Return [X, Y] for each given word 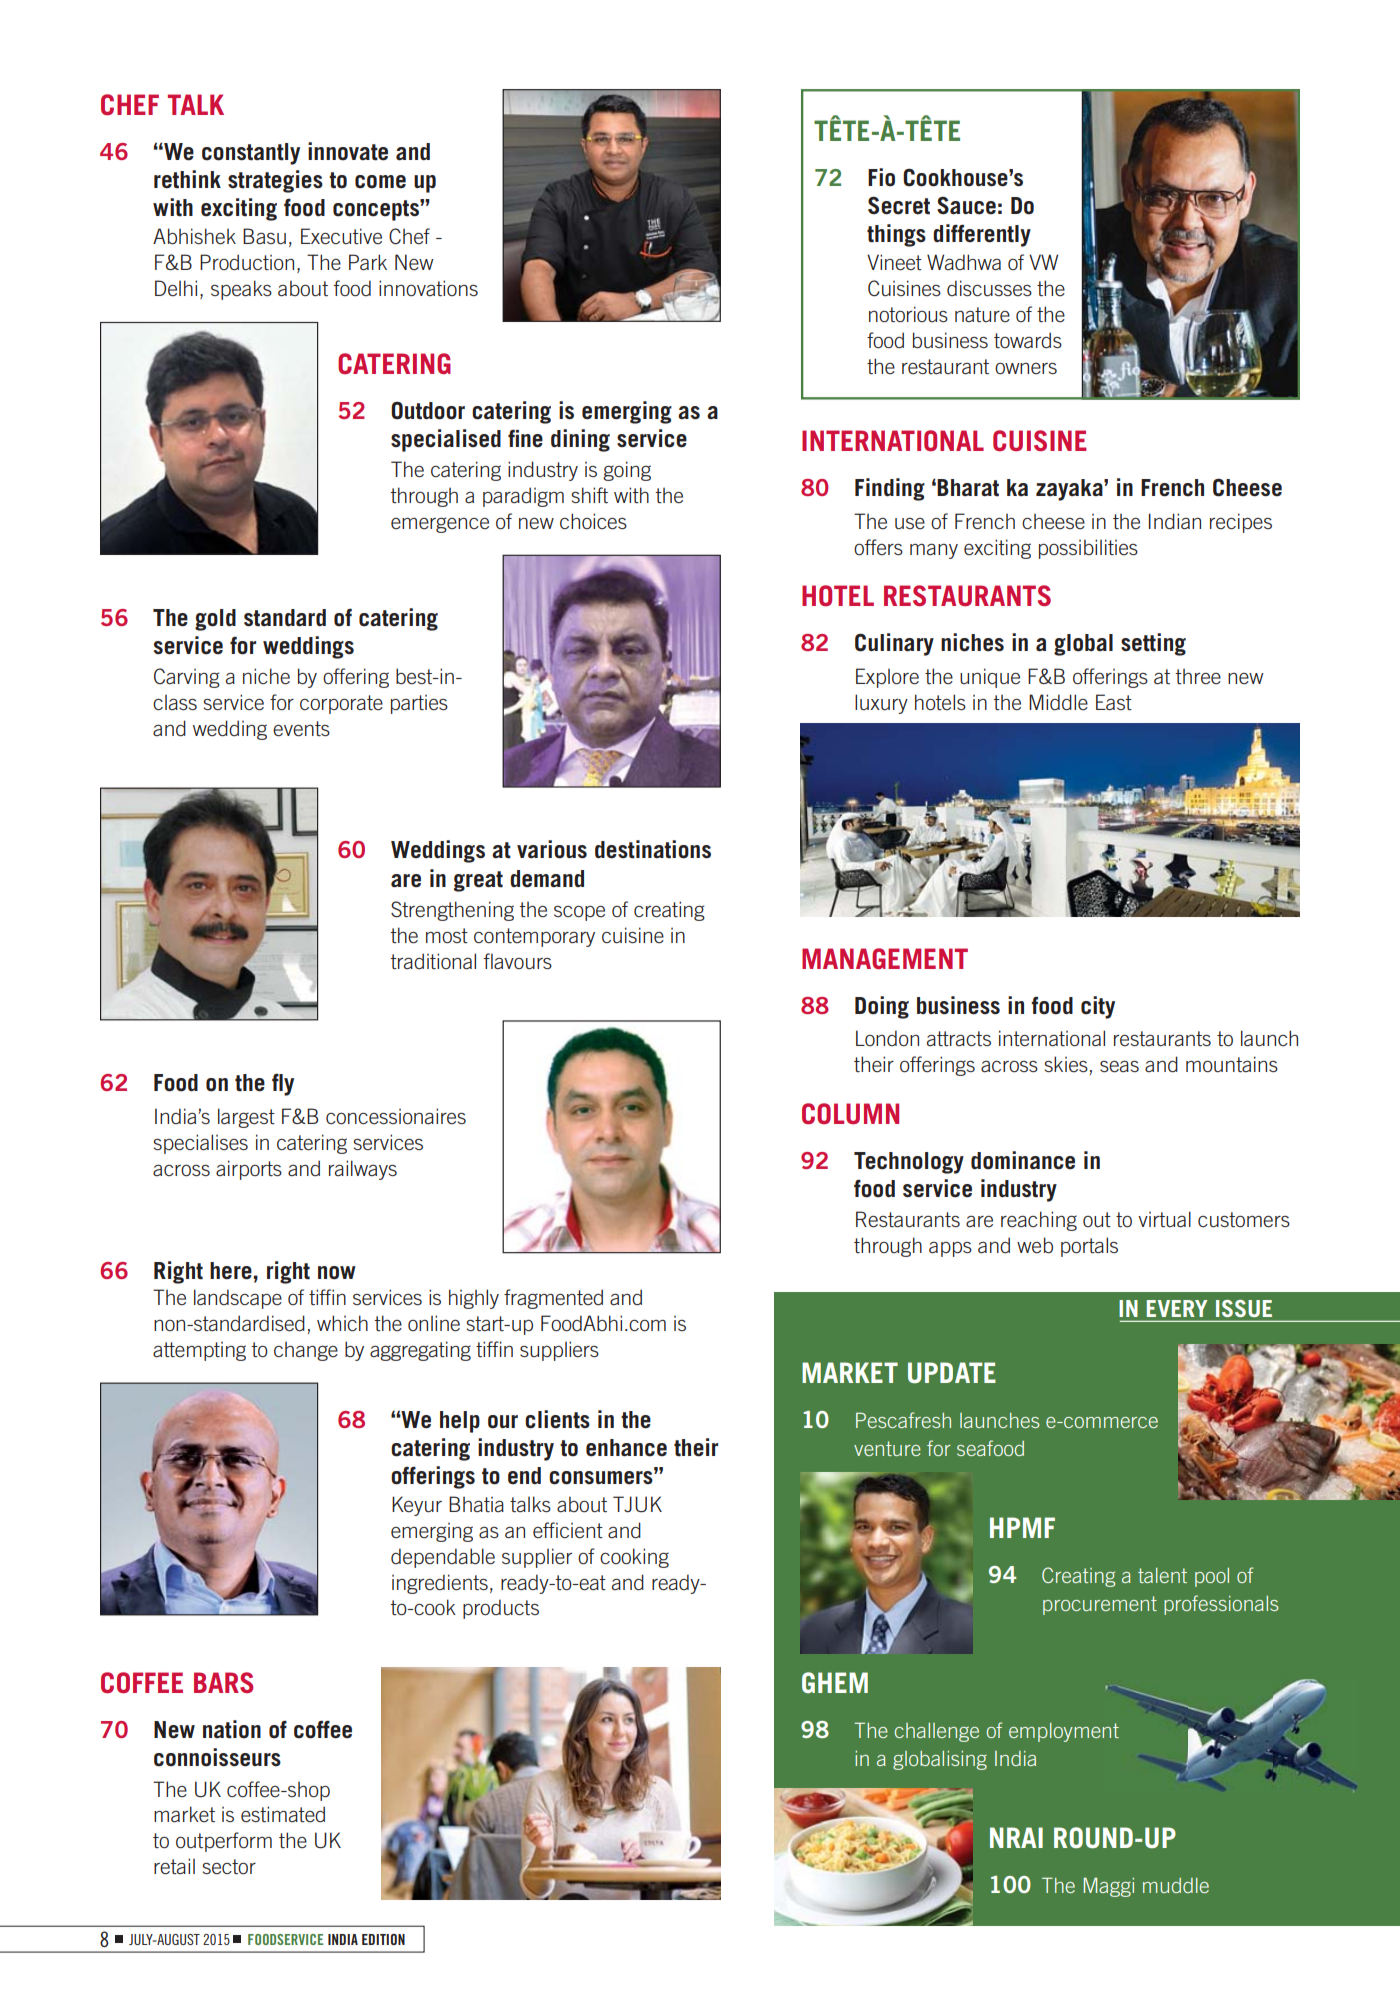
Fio [881, 177]
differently [982, 235]
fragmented [553, 1299]
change [306, 1351]
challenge [937, 1732]
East [1114, 702]
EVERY [1177, 1308]
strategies [275, 181]
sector [229, 1867]
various [552, 849]
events [301, 729]
